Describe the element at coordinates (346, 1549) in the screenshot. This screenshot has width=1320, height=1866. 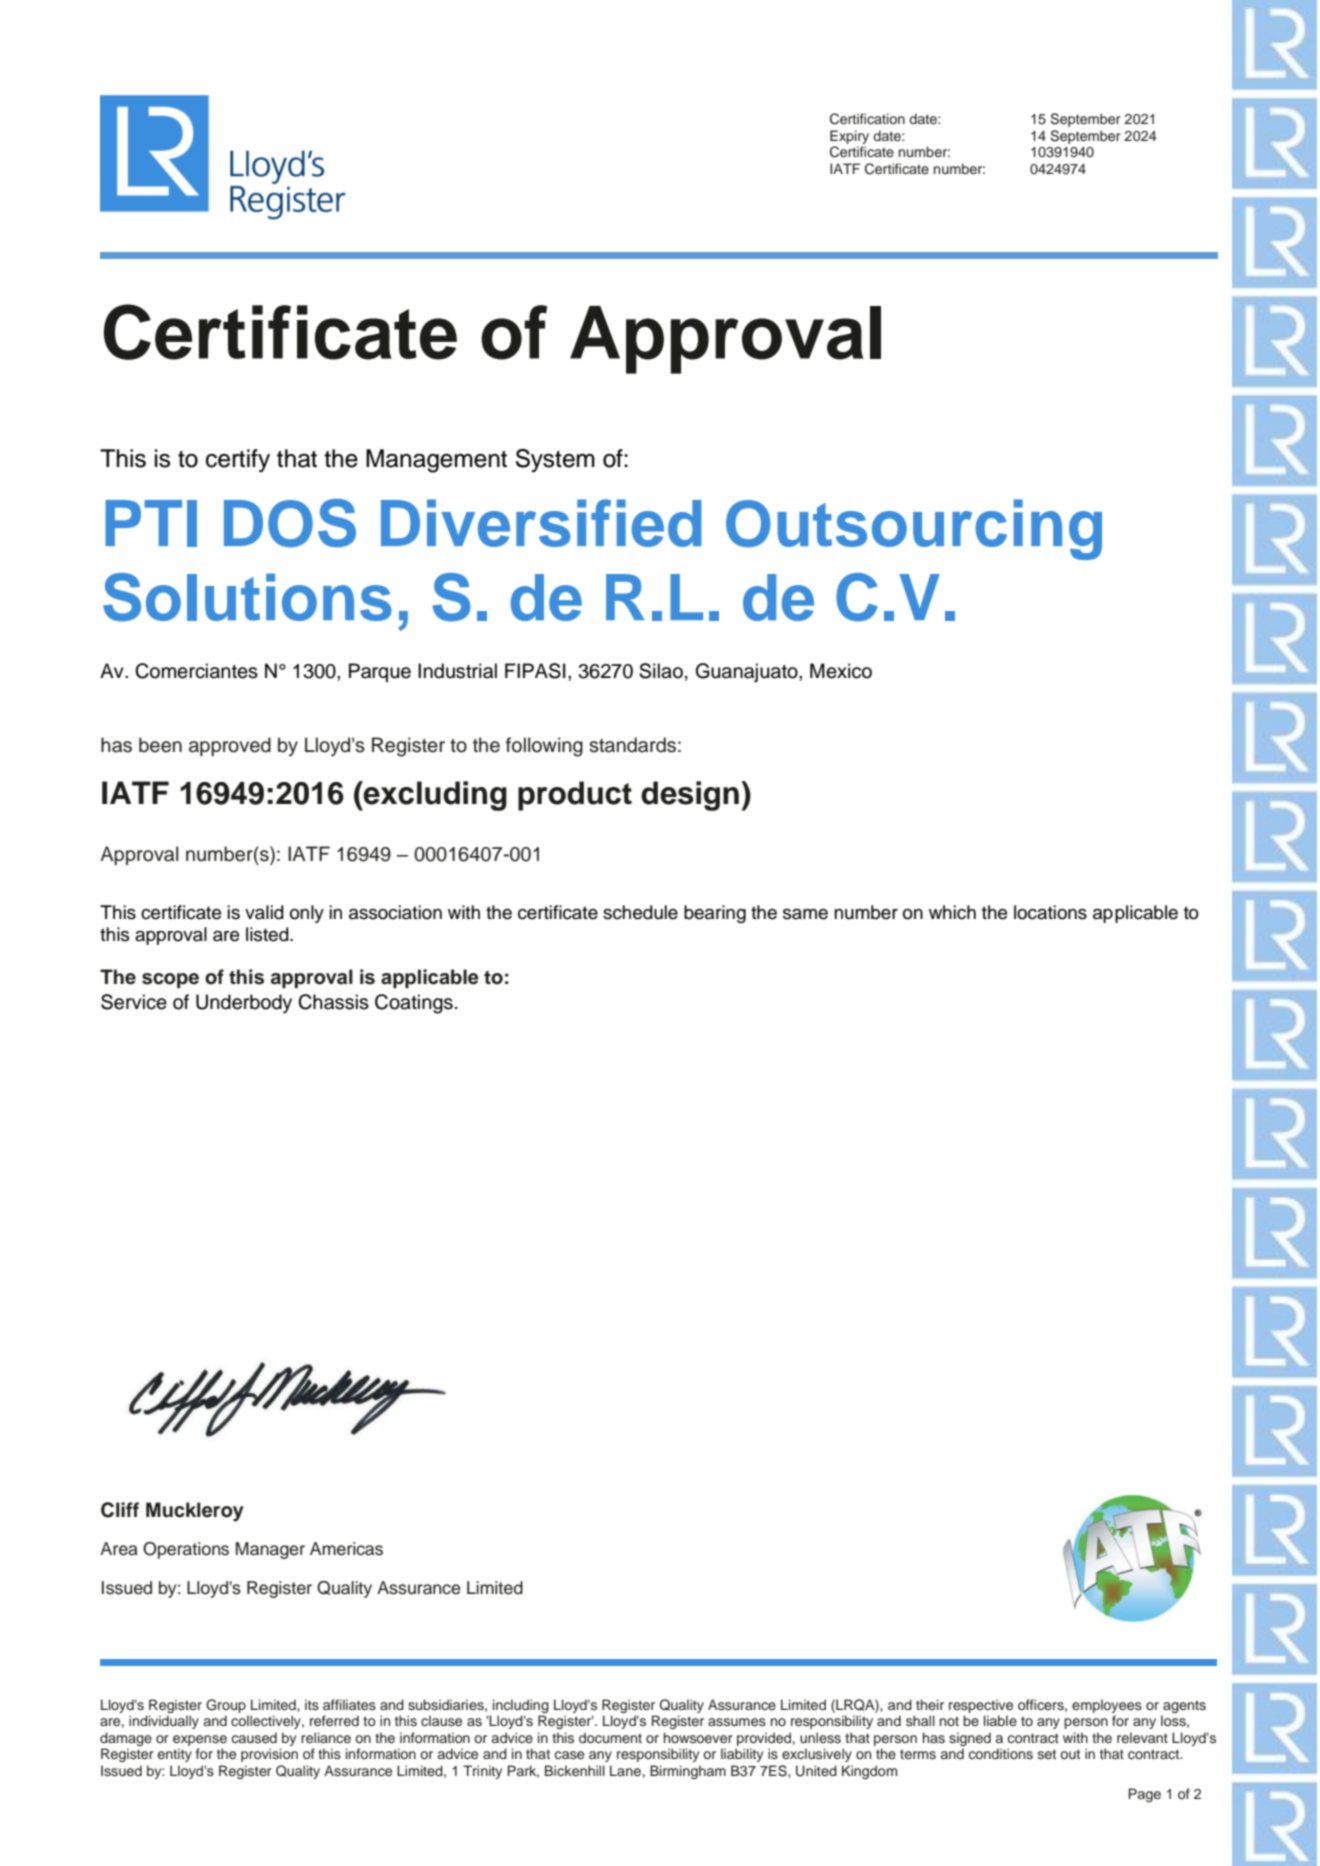
I see `Americas` at that location.
